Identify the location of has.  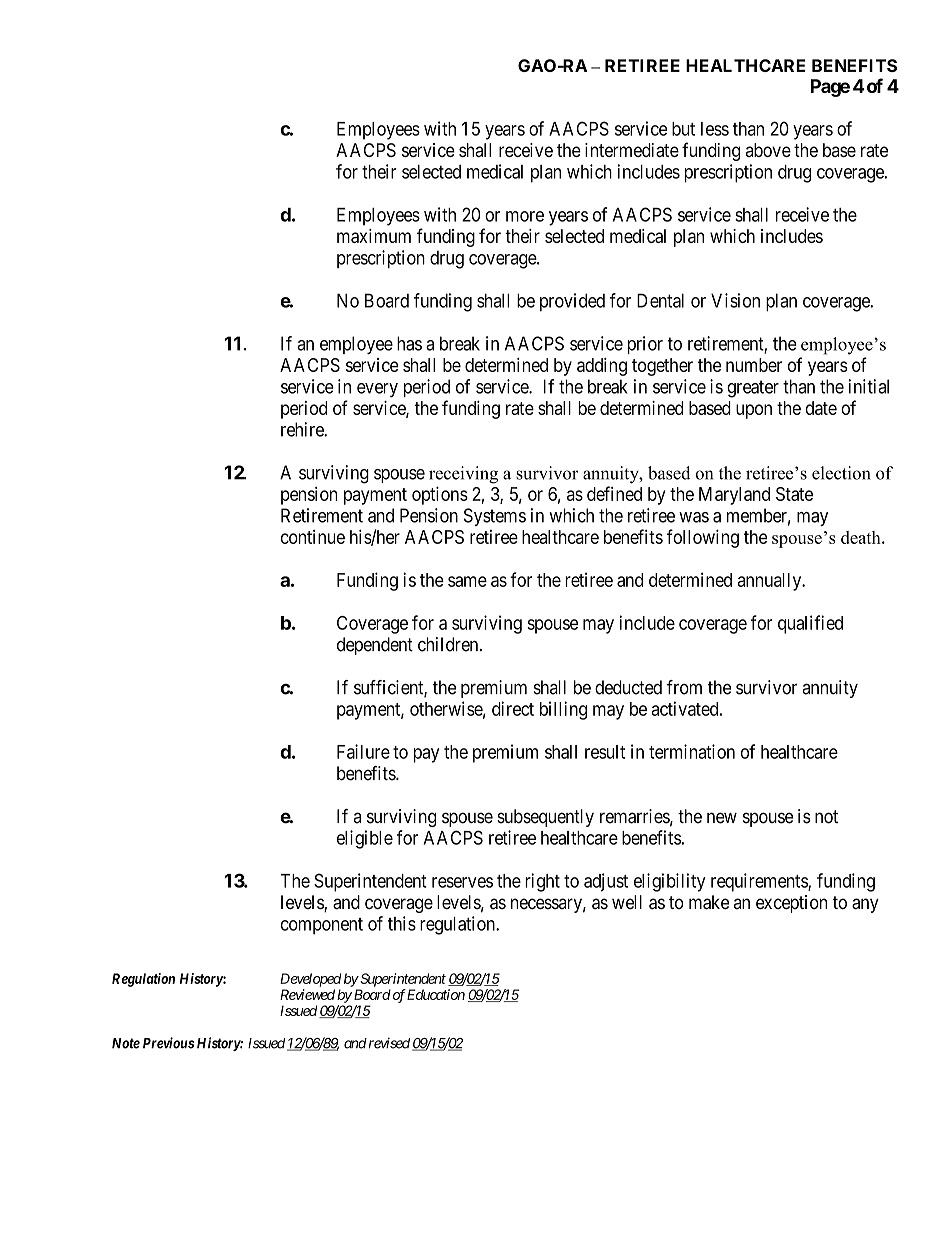
(409, 343).
